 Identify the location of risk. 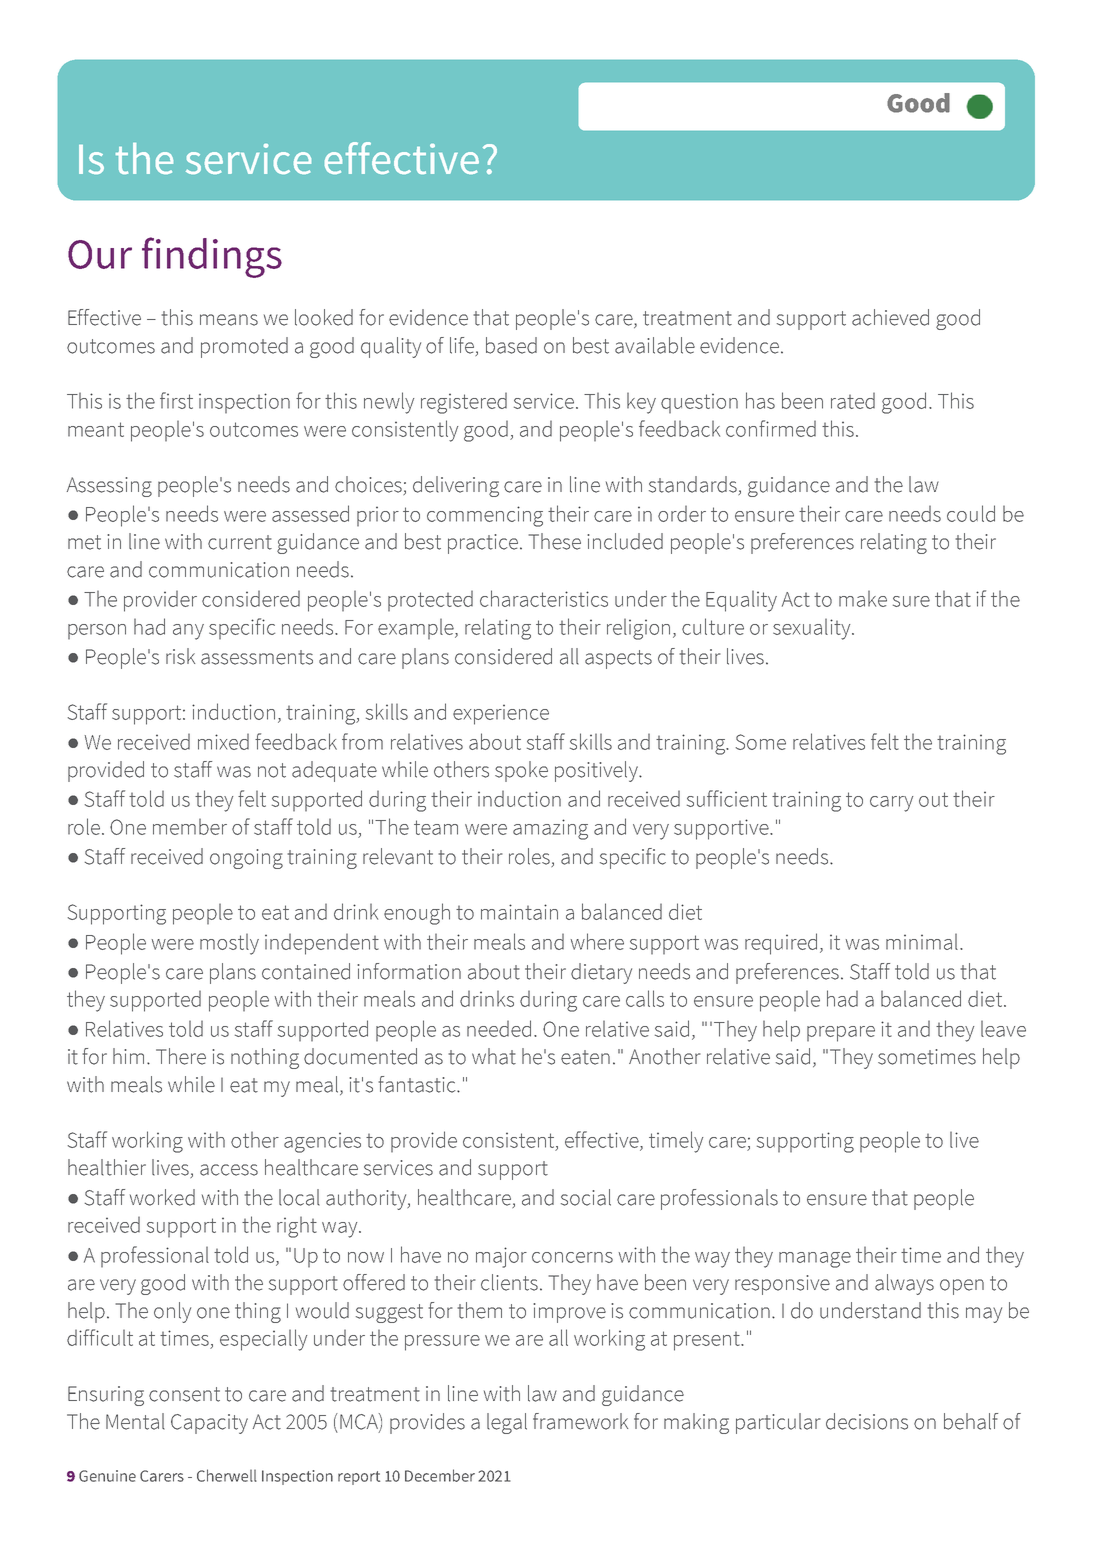
(180, 656).
